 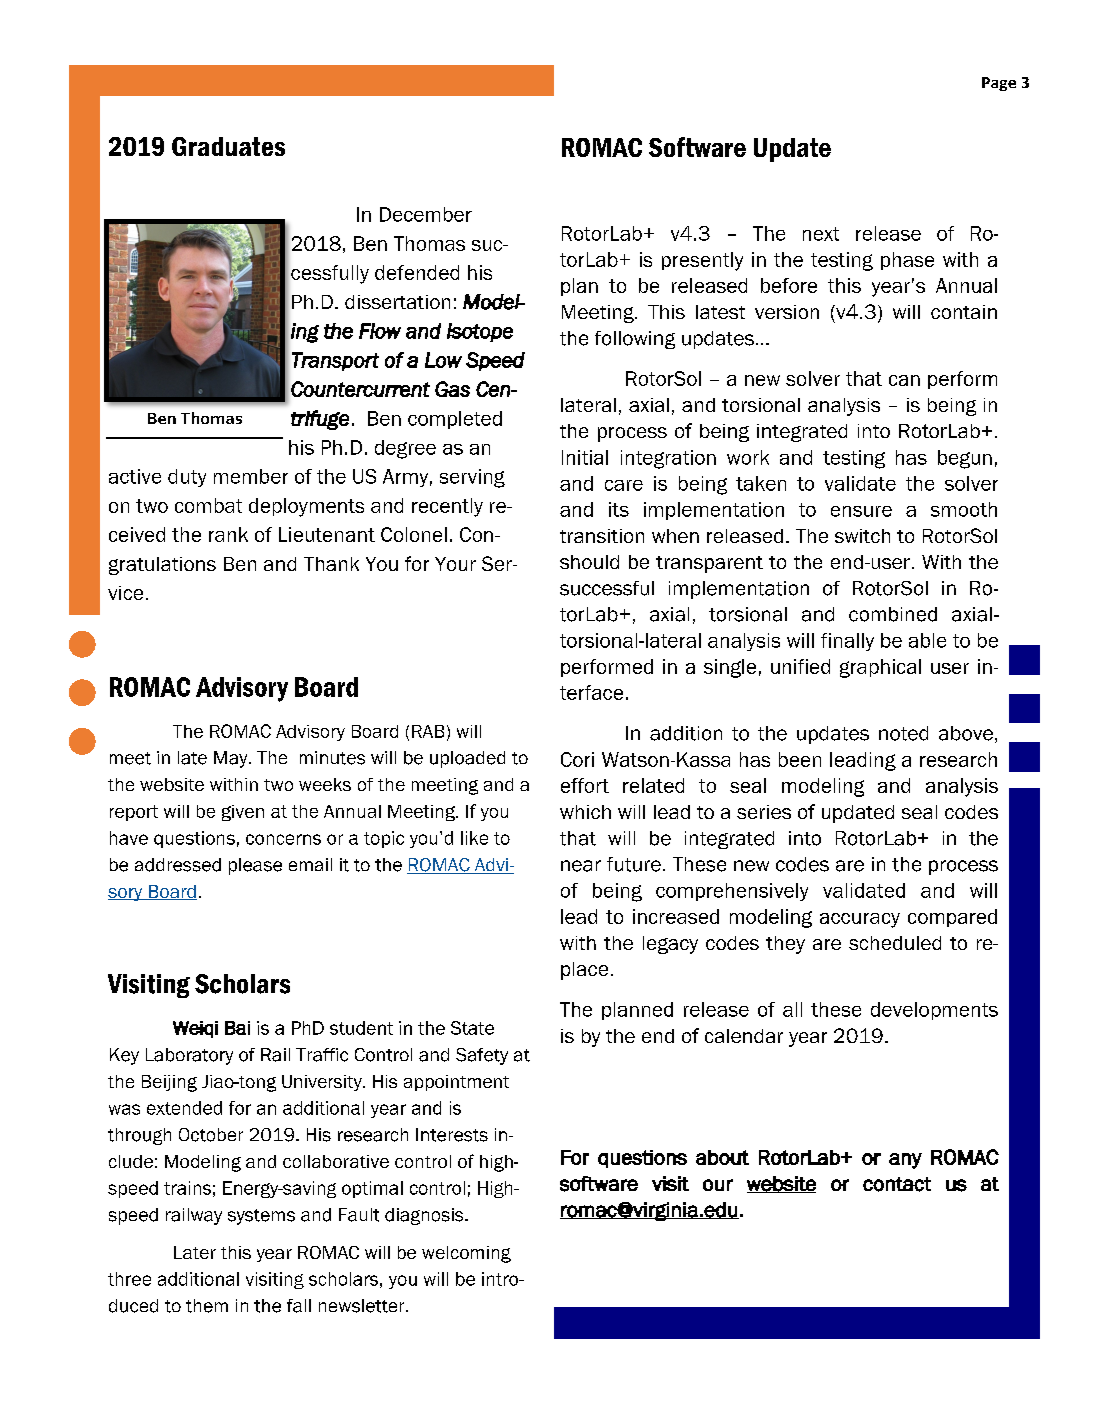 I want to click on scheduled, so click(x=895, y=943).
